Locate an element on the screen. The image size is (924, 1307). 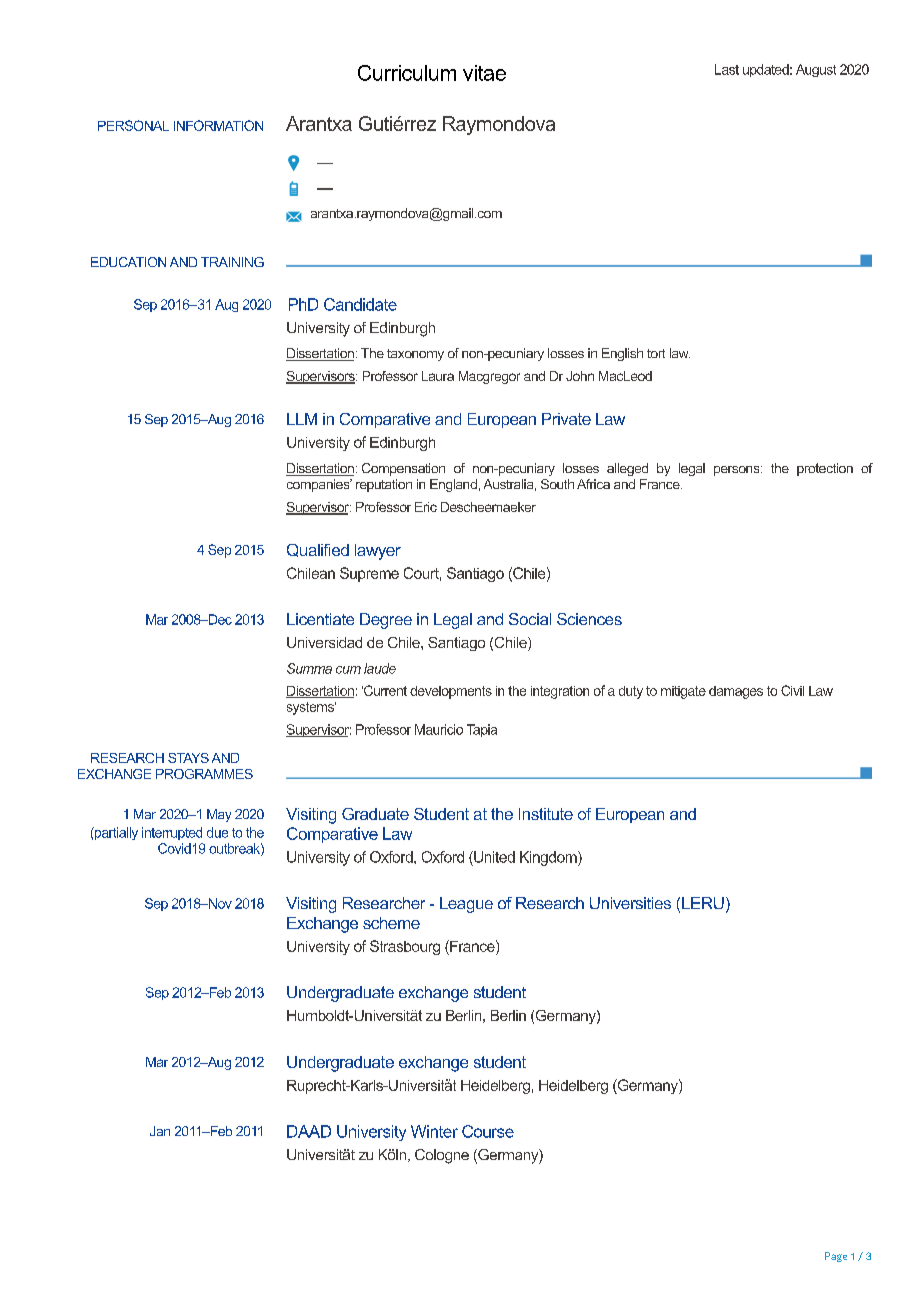
damages is located at coordinates (736, 692).
